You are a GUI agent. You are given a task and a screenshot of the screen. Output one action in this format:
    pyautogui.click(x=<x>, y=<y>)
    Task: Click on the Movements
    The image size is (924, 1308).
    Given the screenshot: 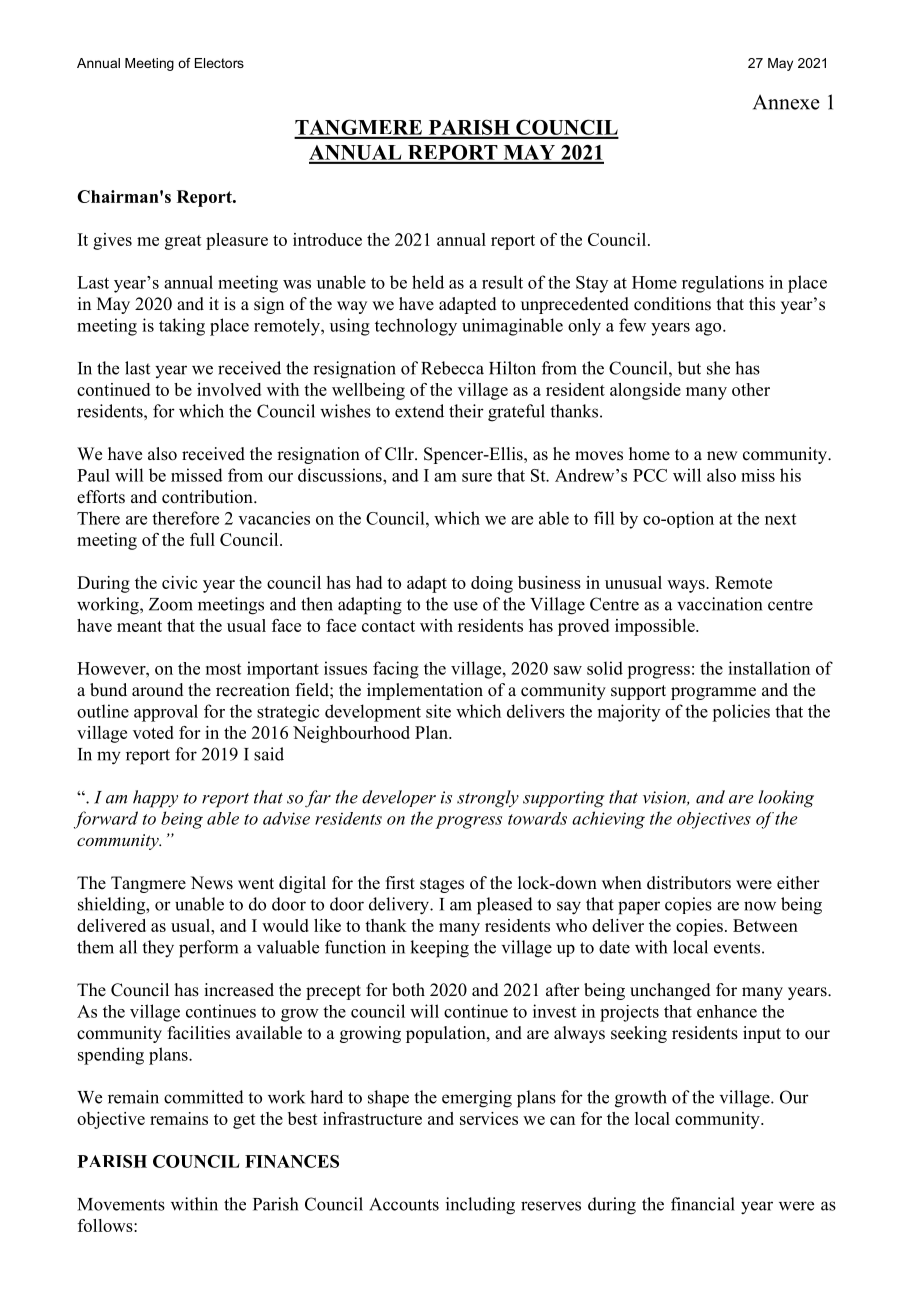 What is the action you would take?
    pyautogui.click(x=121, y=1204)
